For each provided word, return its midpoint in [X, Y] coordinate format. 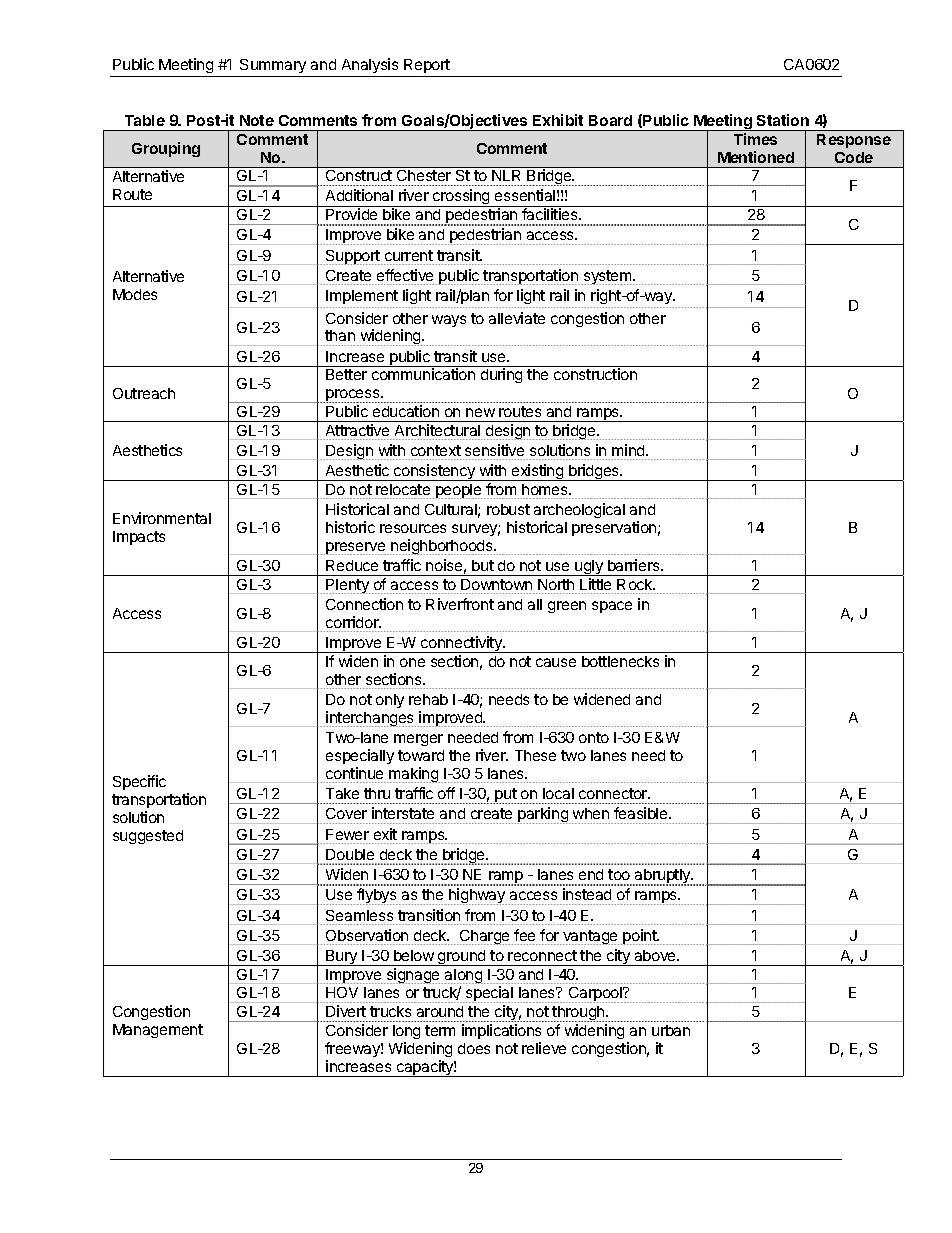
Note [257, 120]
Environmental [162, 518]
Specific [139, 782]
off [446, 793]
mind [629, 450]
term [440, 1030]
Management [158, 1031]
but [483, 565]
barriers [635, 565]
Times [755, 139]
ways [449, 321]
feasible [642, 813]
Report [427, 66]
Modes [135, 294]
